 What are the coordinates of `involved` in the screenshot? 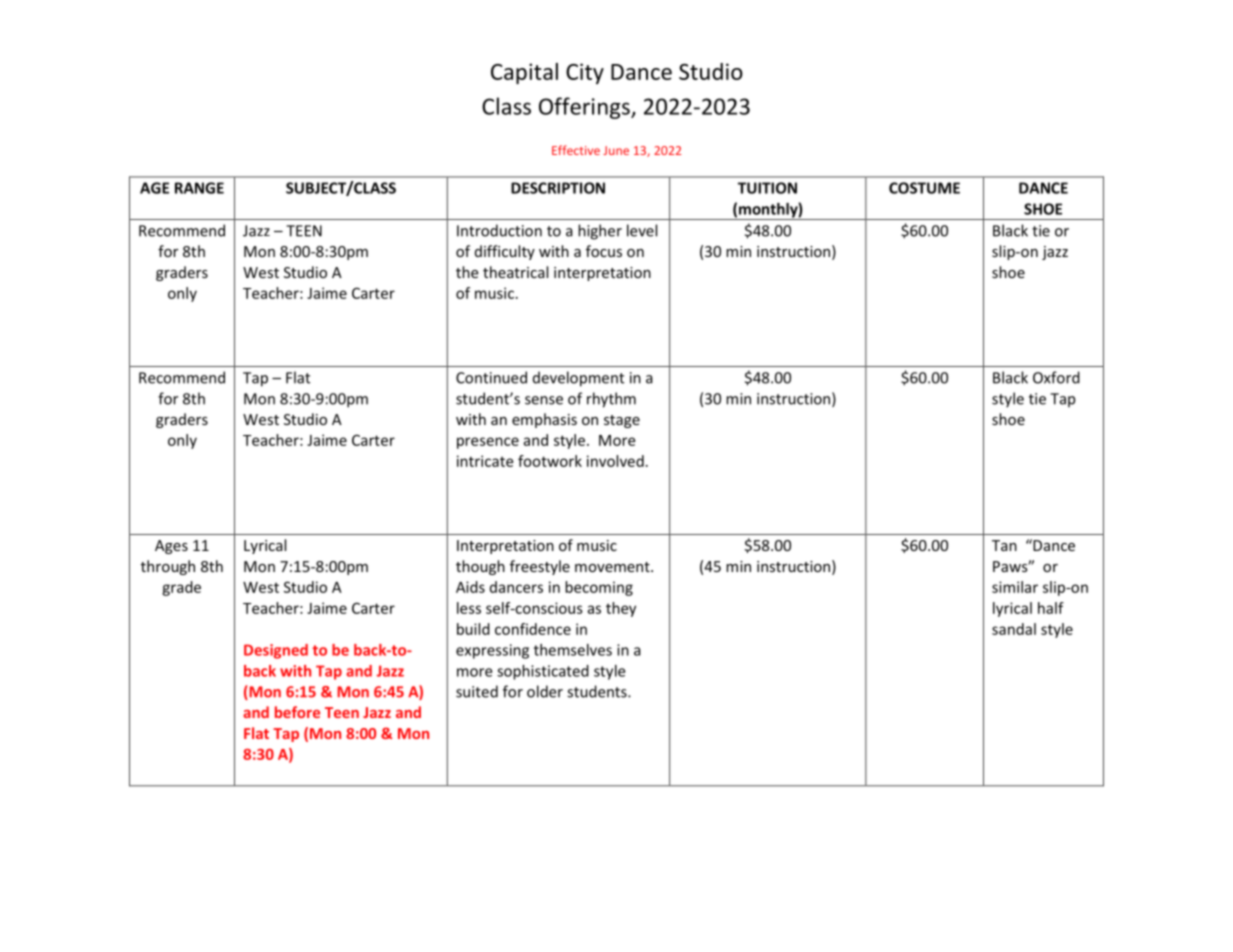 It's located at (615, 461).
